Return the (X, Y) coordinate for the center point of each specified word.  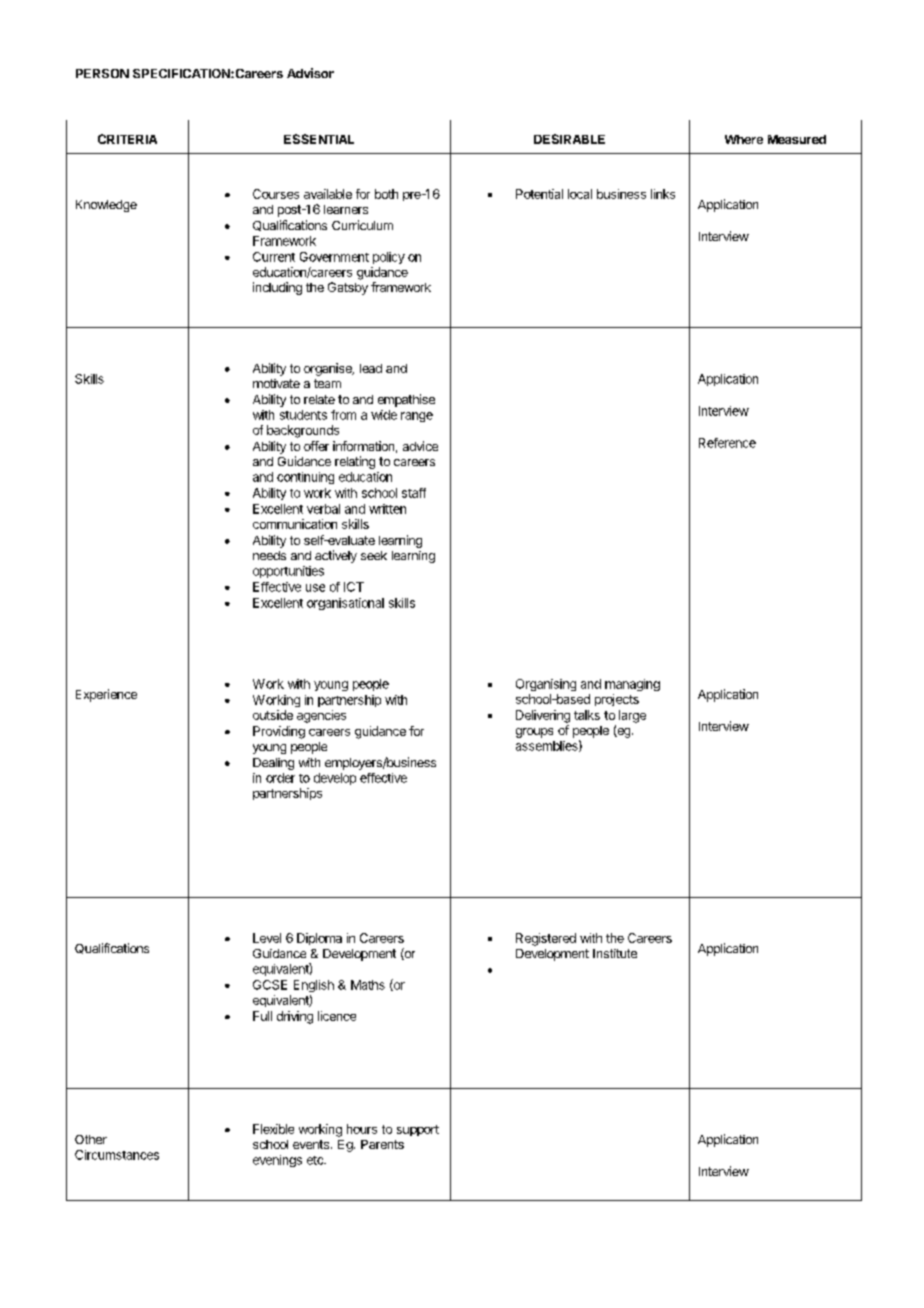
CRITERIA (127, 139)
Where (744, 139)
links (663, 194)
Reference (727, 443)
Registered (546, 939)
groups (534, 733)
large (632, 716)
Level (267, 938)
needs (269, 555)
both (386, 194)
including (277, 288)
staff (414, 493)
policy (389, 258)
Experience (106, 695)
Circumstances (117, 1155)
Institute (615, 953)
